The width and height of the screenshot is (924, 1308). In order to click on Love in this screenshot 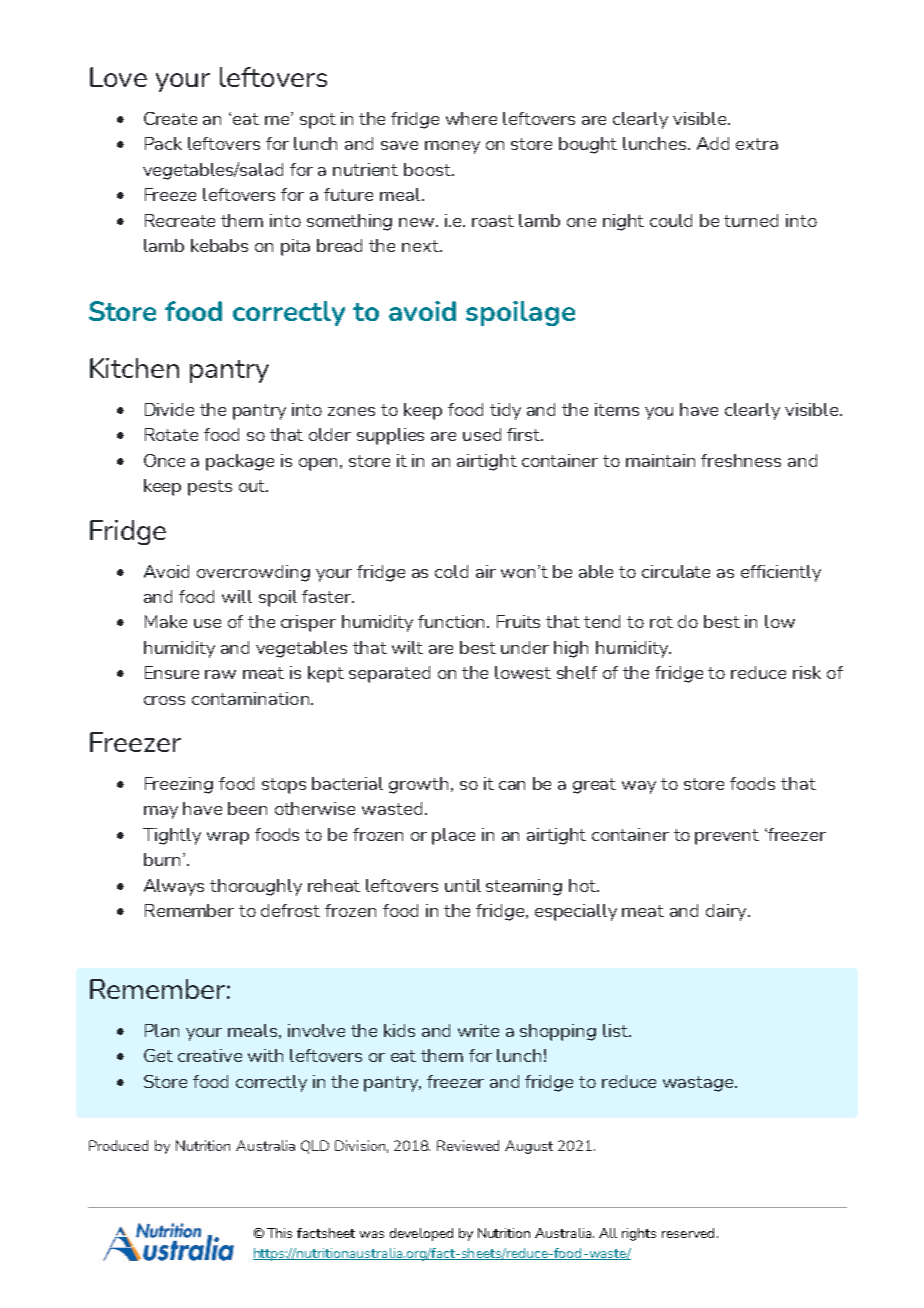, I will do `click(118, 77)`.
